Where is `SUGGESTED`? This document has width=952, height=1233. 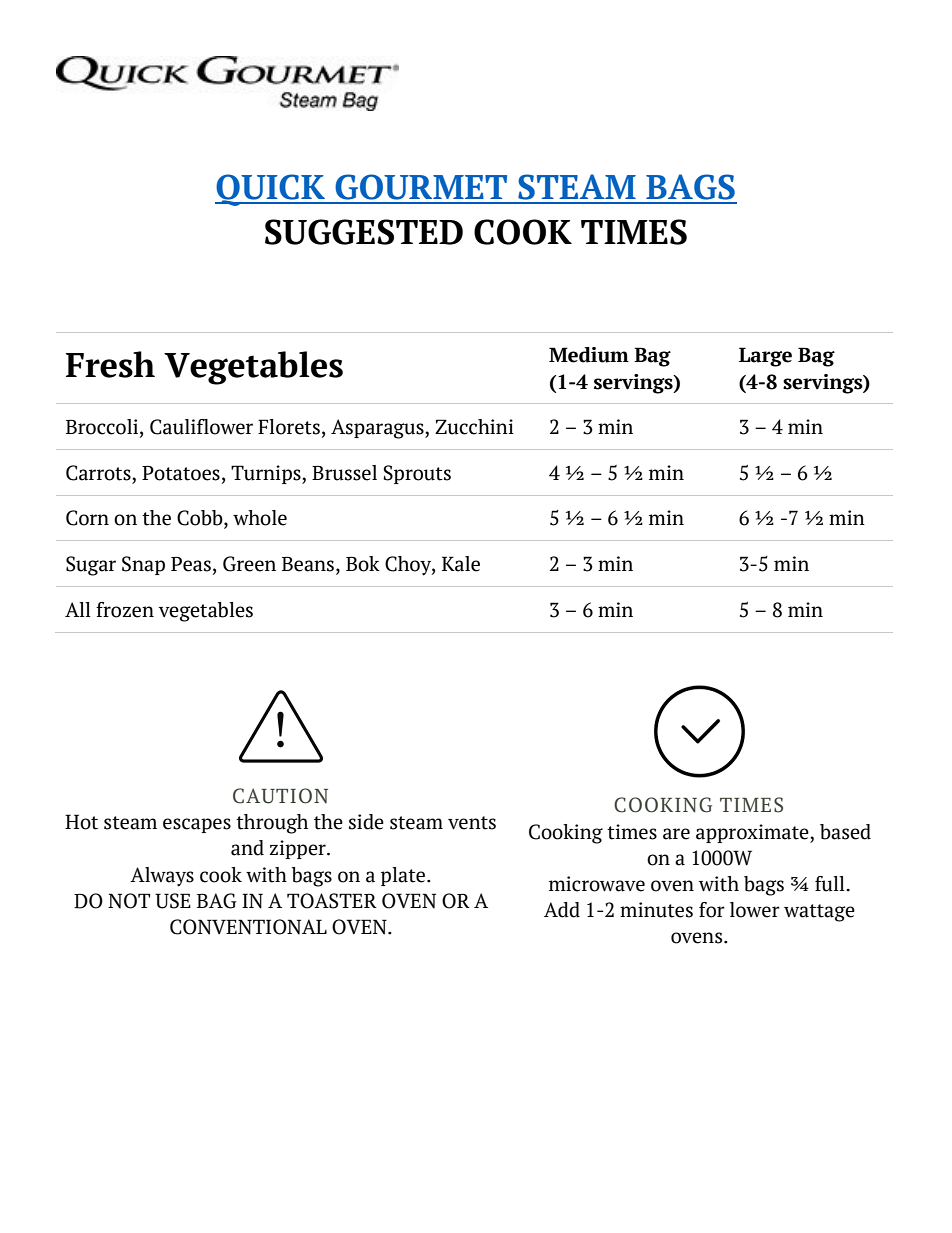 SUGGESTED is located at coordinates (364, 232).
